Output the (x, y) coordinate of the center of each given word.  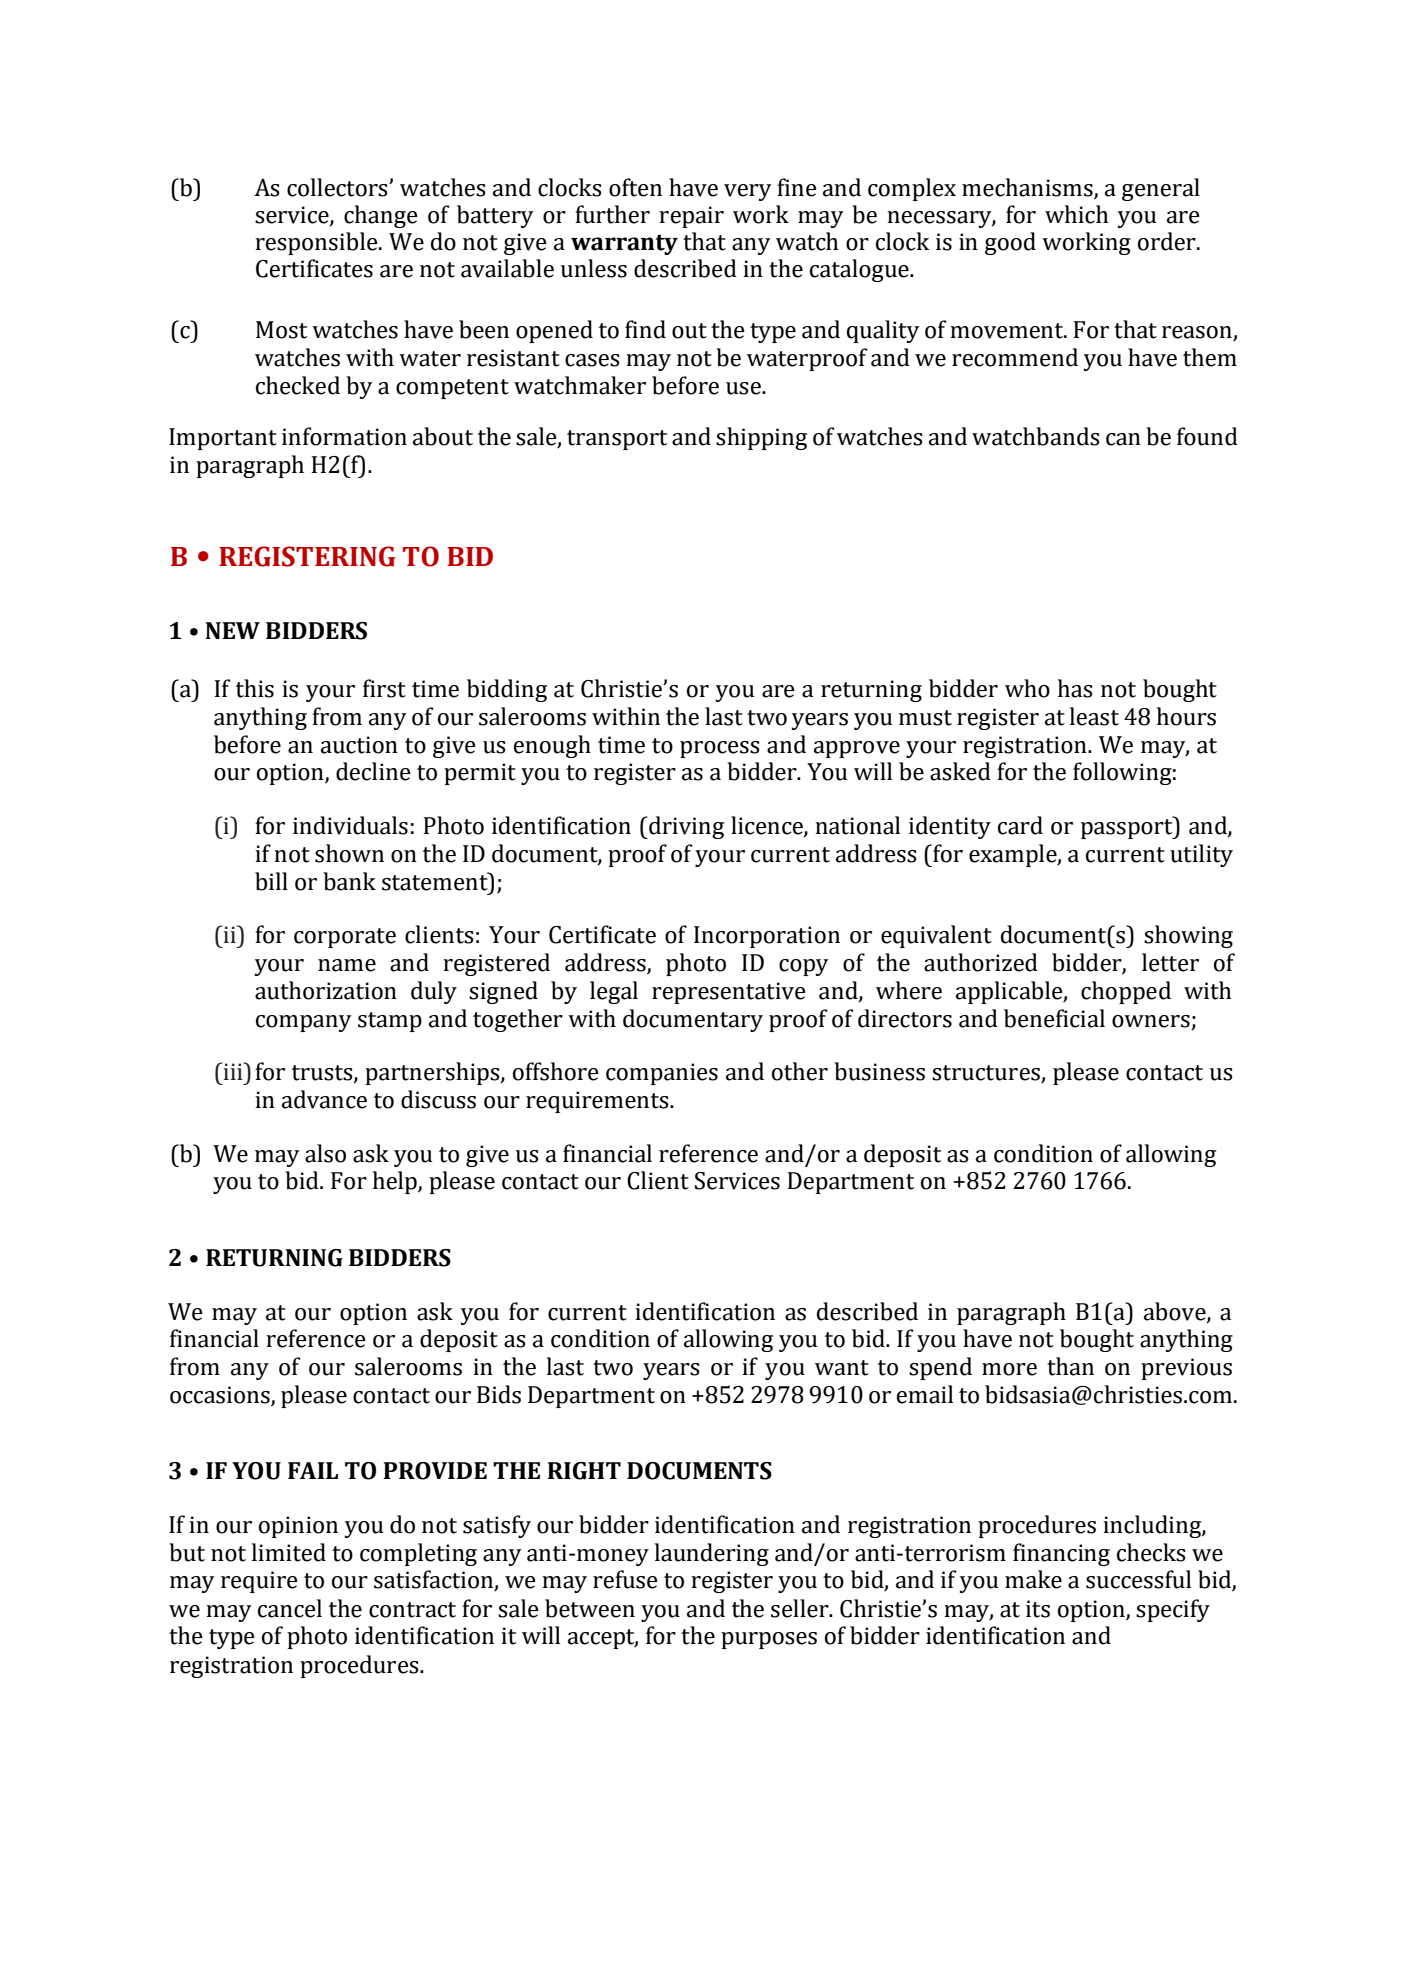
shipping (761, 438)
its (1038, 1609)
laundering (712, 1554)
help (396, 1182)
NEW (232, 630)
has (1075, 688)
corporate (345, 938)
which (1077, 214)
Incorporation (767, 937)
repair (691, 217)
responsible (317, 243)
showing (1188, 936)
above (1176, 1312)
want (842, 1368)
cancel (290, 1608)
